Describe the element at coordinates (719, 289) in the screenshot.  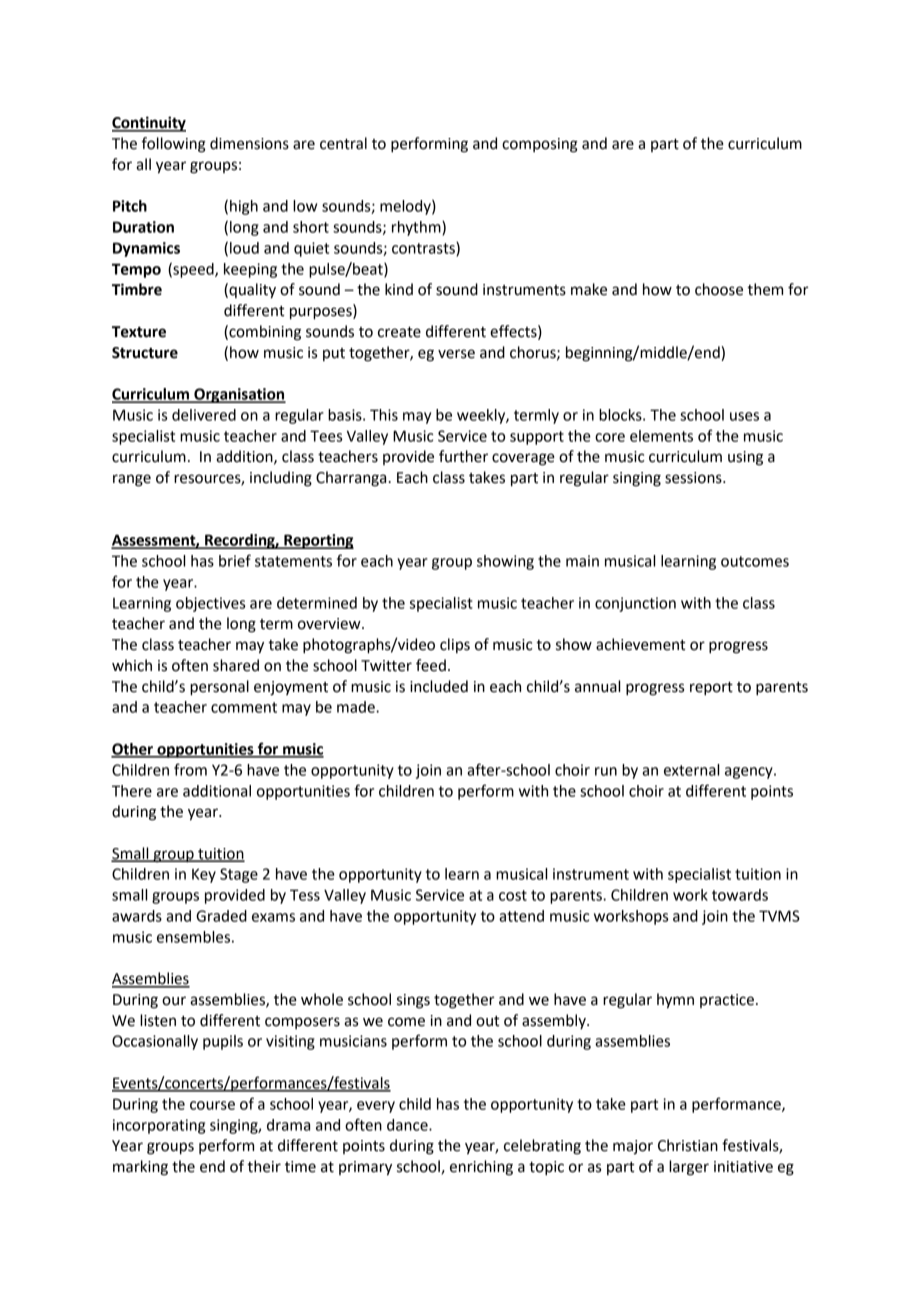
I see `choose` at that location.
